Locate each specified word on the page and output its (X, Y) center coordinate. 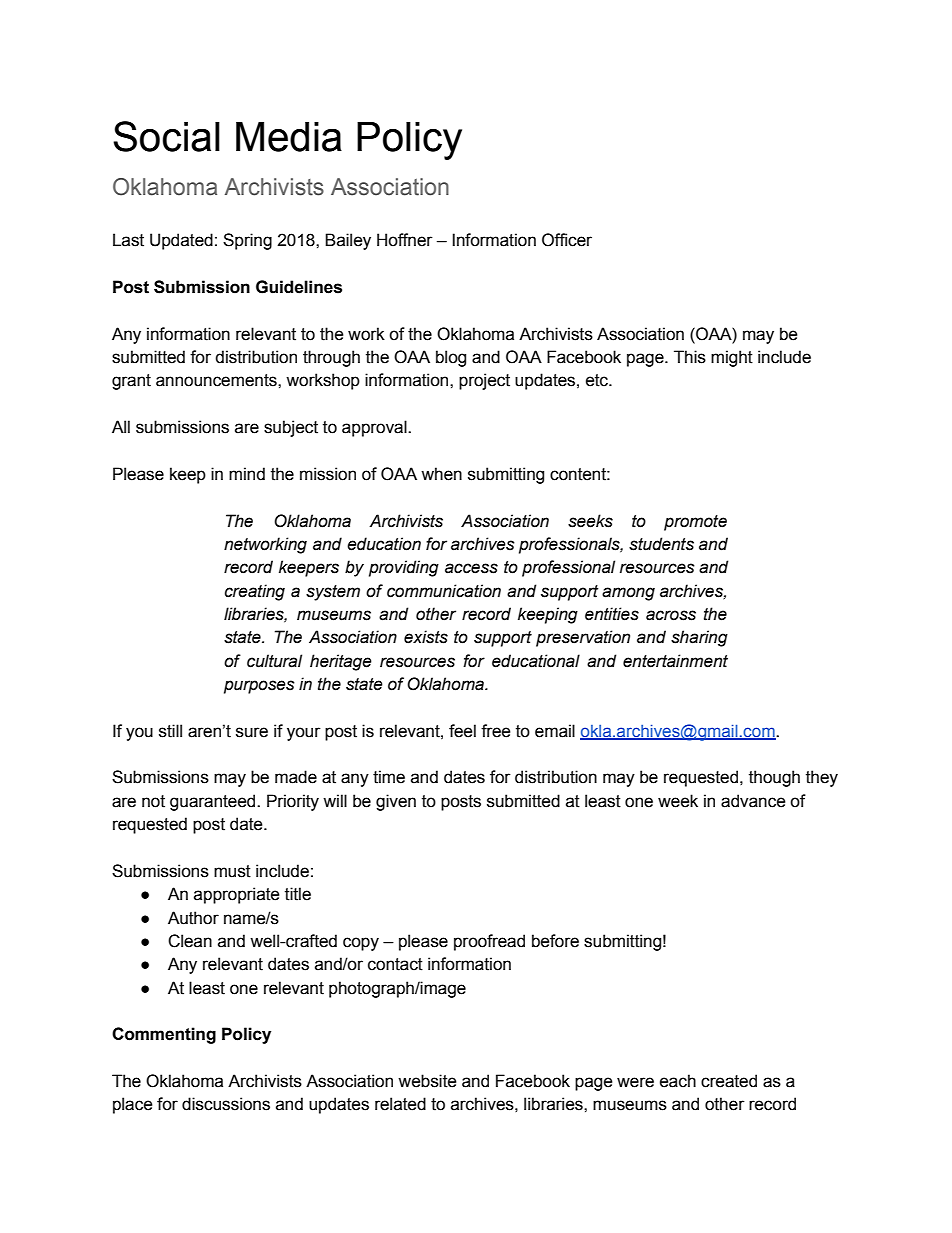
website (427, 1081)
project (484, 381)
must (232, 871)
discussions (226, 1104)
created (729, 1081)
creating (255, 592)
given (396, 802)
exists (426, 637)
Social (166, 136)
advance (753, 801)
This (690, 357)
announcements (217, 380)
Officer (567, 240)
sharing (699, 638)
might (732, 358)
